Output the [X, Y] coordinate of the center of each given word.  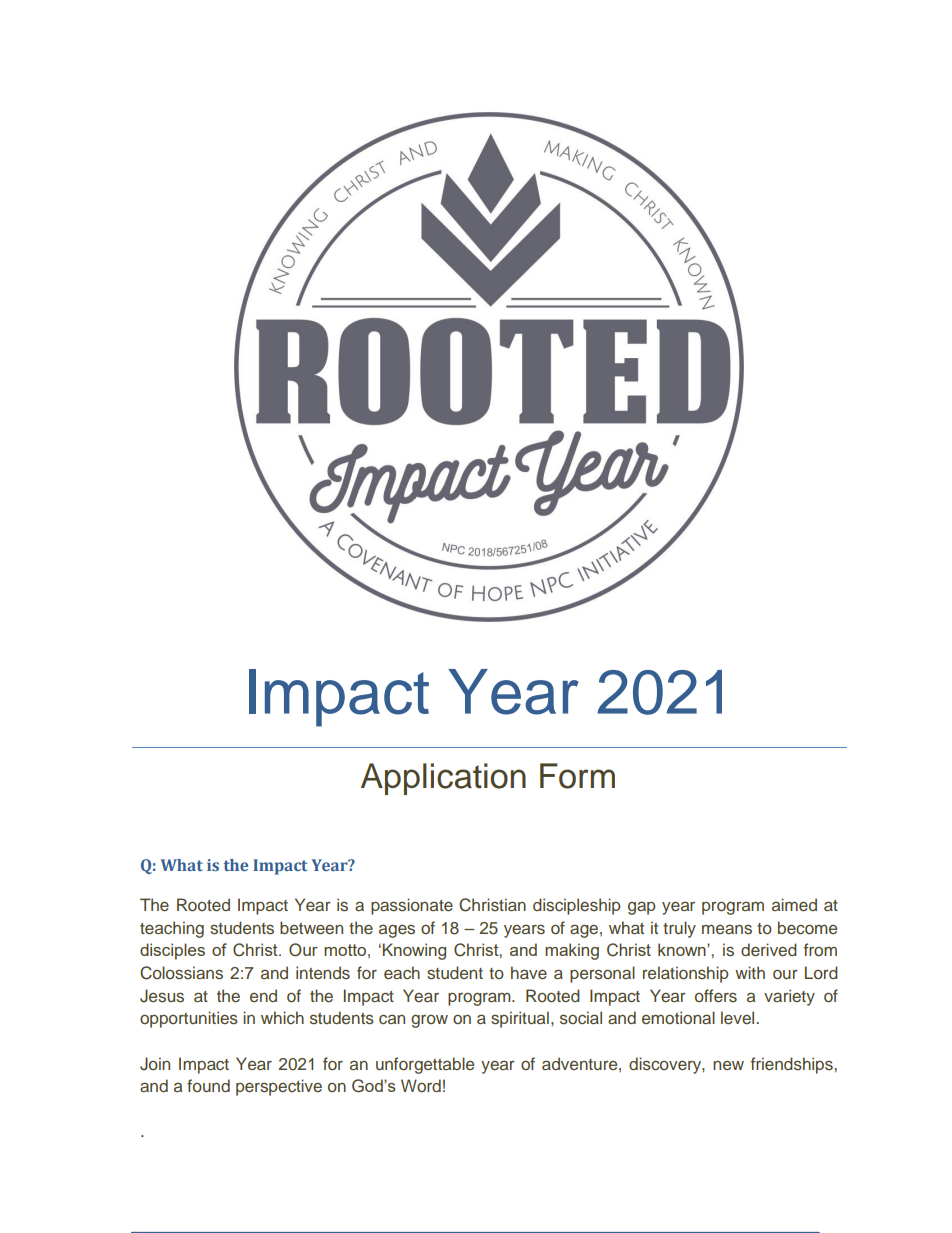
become [807, 927]
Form [577, 776]
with [750, 972]
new [728, 1065]
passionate [412, 906]
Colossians [181, 973]
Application [443, 779]
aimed [794, 904]
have [529, 972]
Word [421, 1085]
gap [642, 908]
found [208, 1085]
